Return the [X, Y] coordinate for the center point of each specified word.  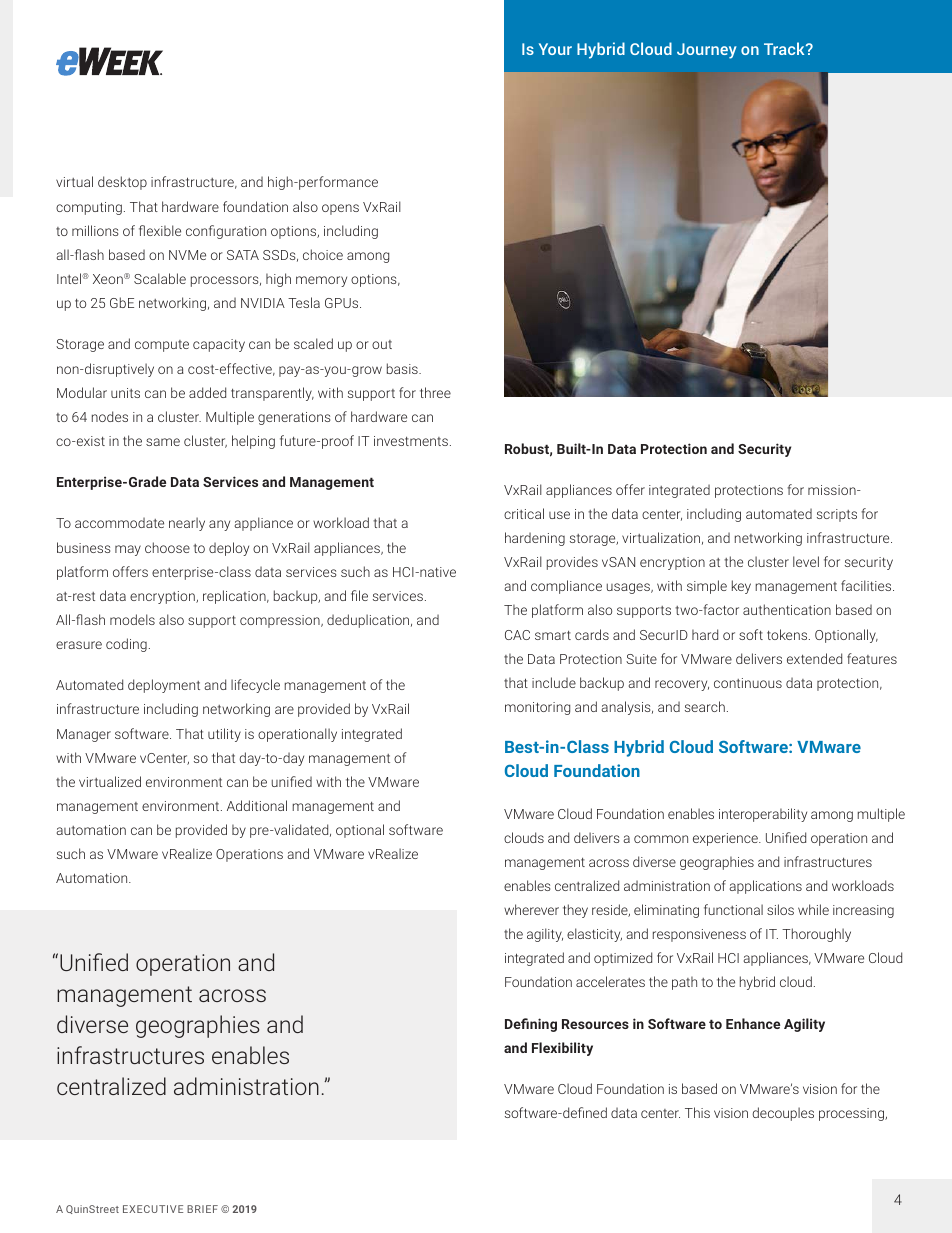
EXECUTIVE [153, 1209]
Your [555, 49]
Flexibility [562, 1049]
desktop [122, 183]
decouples [783, 1114]
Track [785, 48]
